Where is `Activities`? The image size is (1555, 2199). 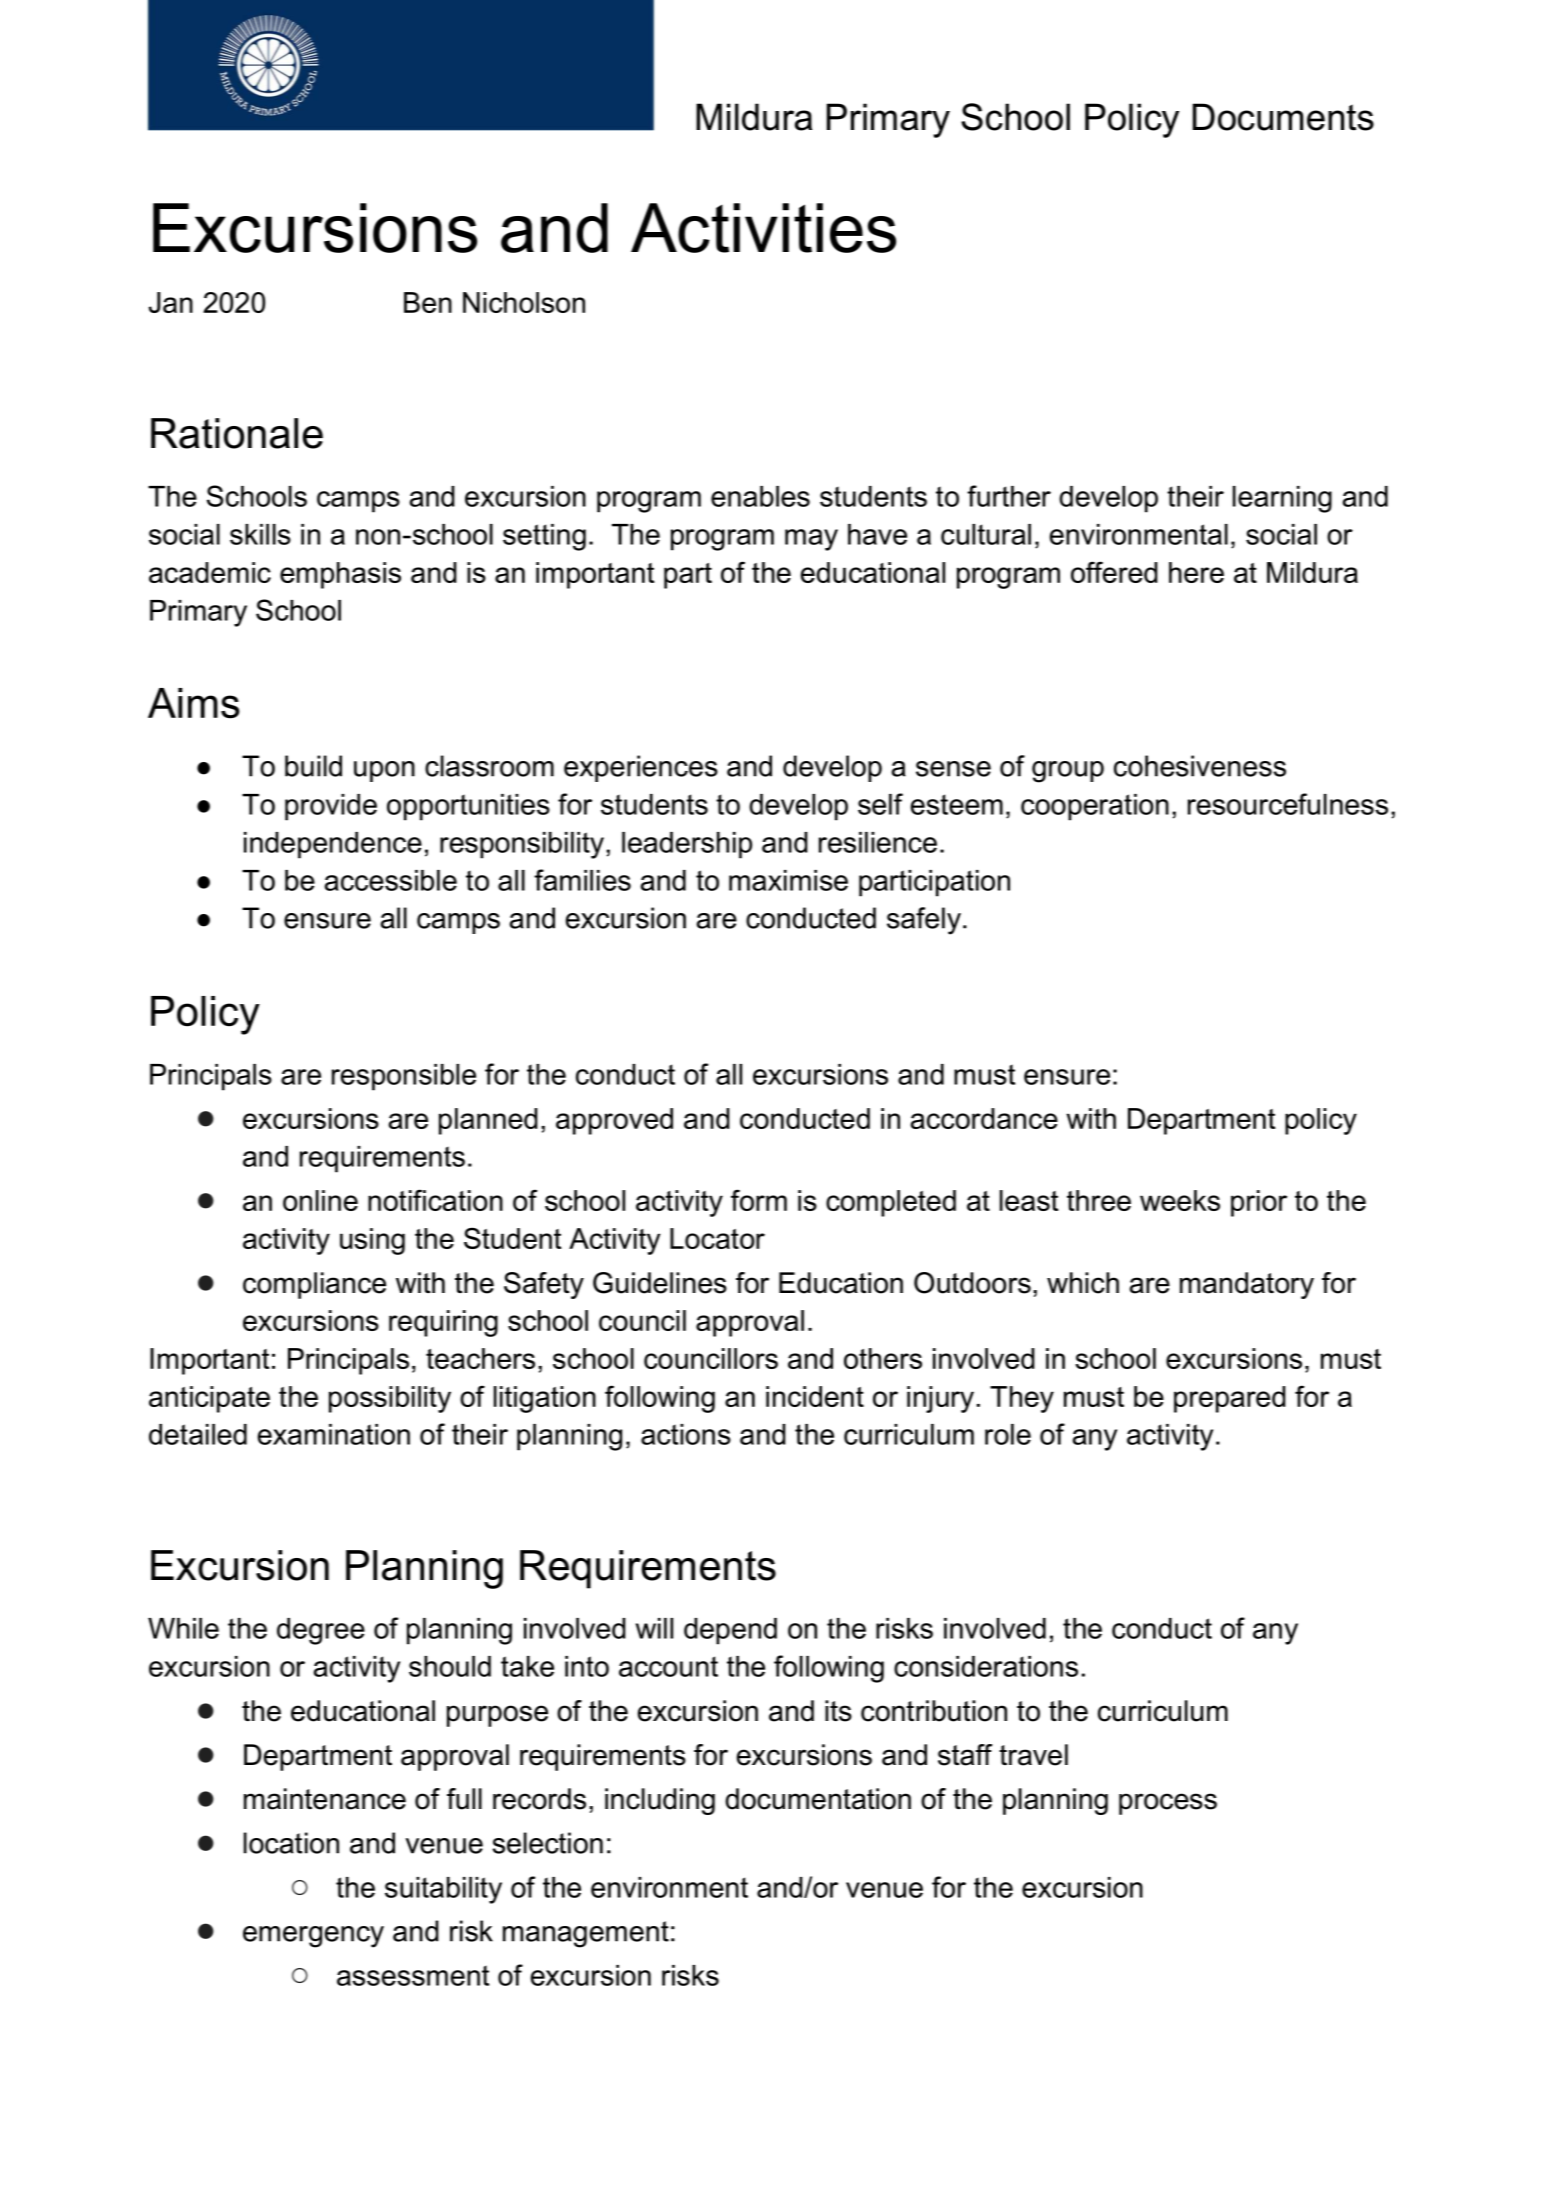
Activities is located at coordinates (763, 228).
